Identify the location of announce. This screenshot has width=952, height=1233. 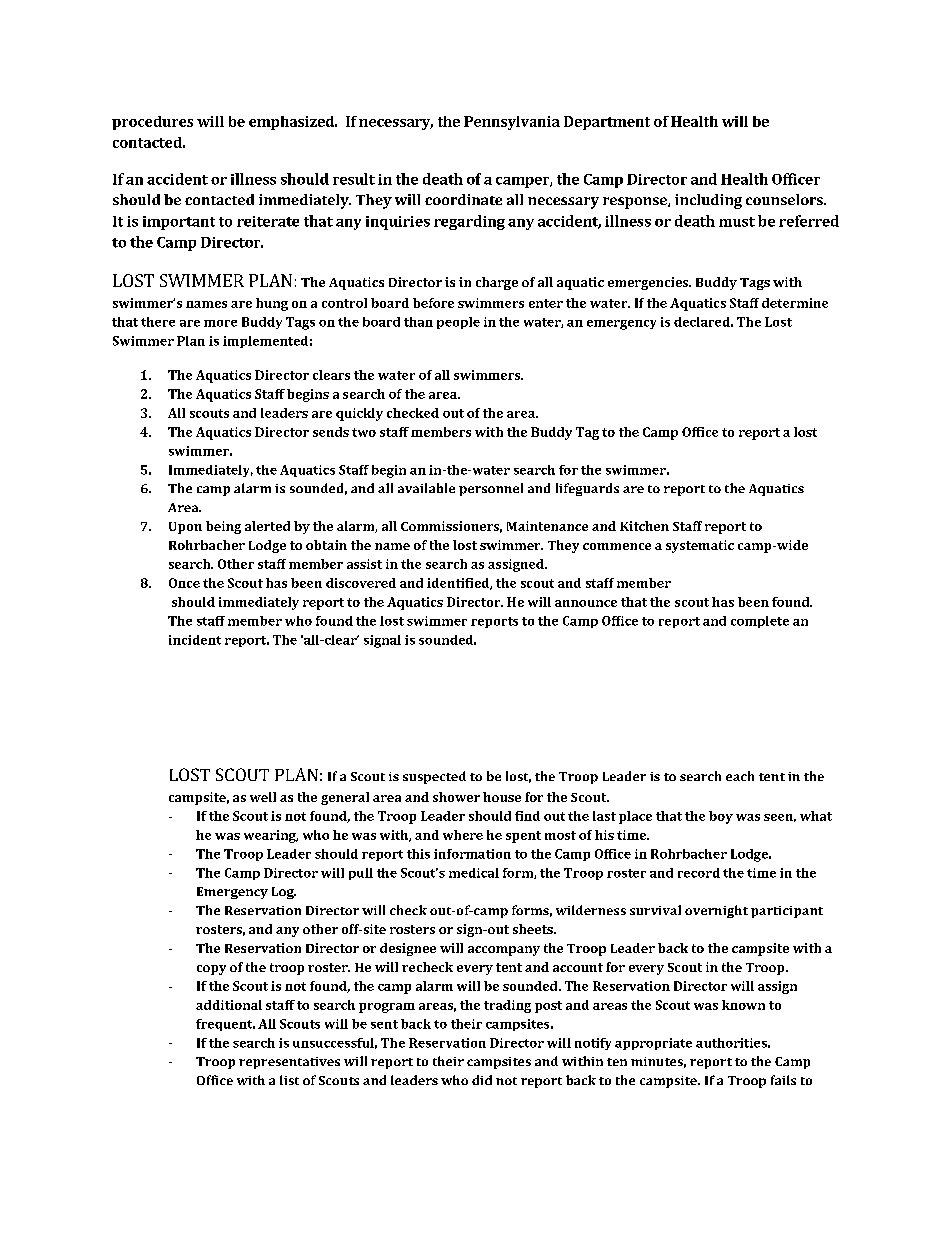
(586, 603).
